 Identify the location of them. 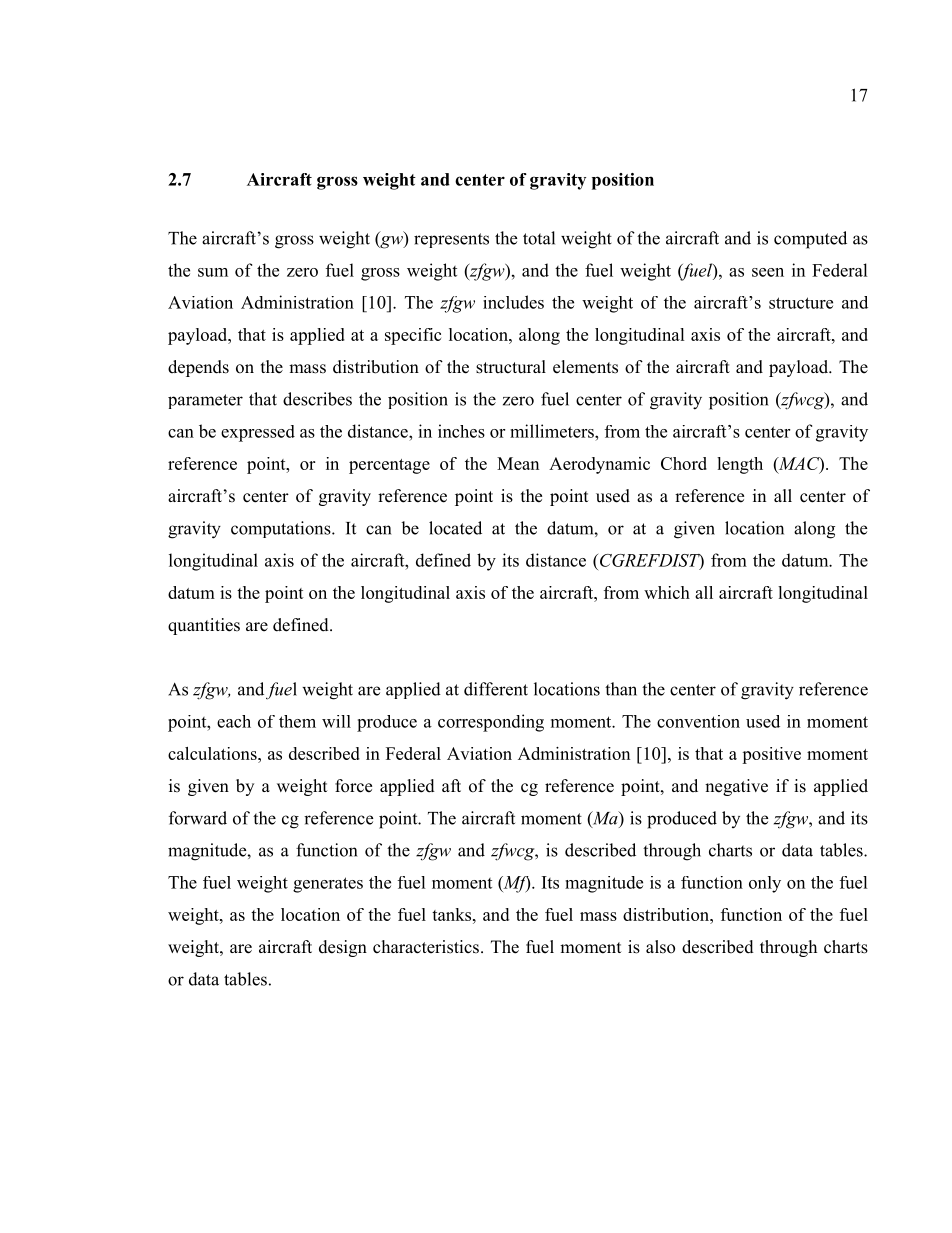
(297, 721).
